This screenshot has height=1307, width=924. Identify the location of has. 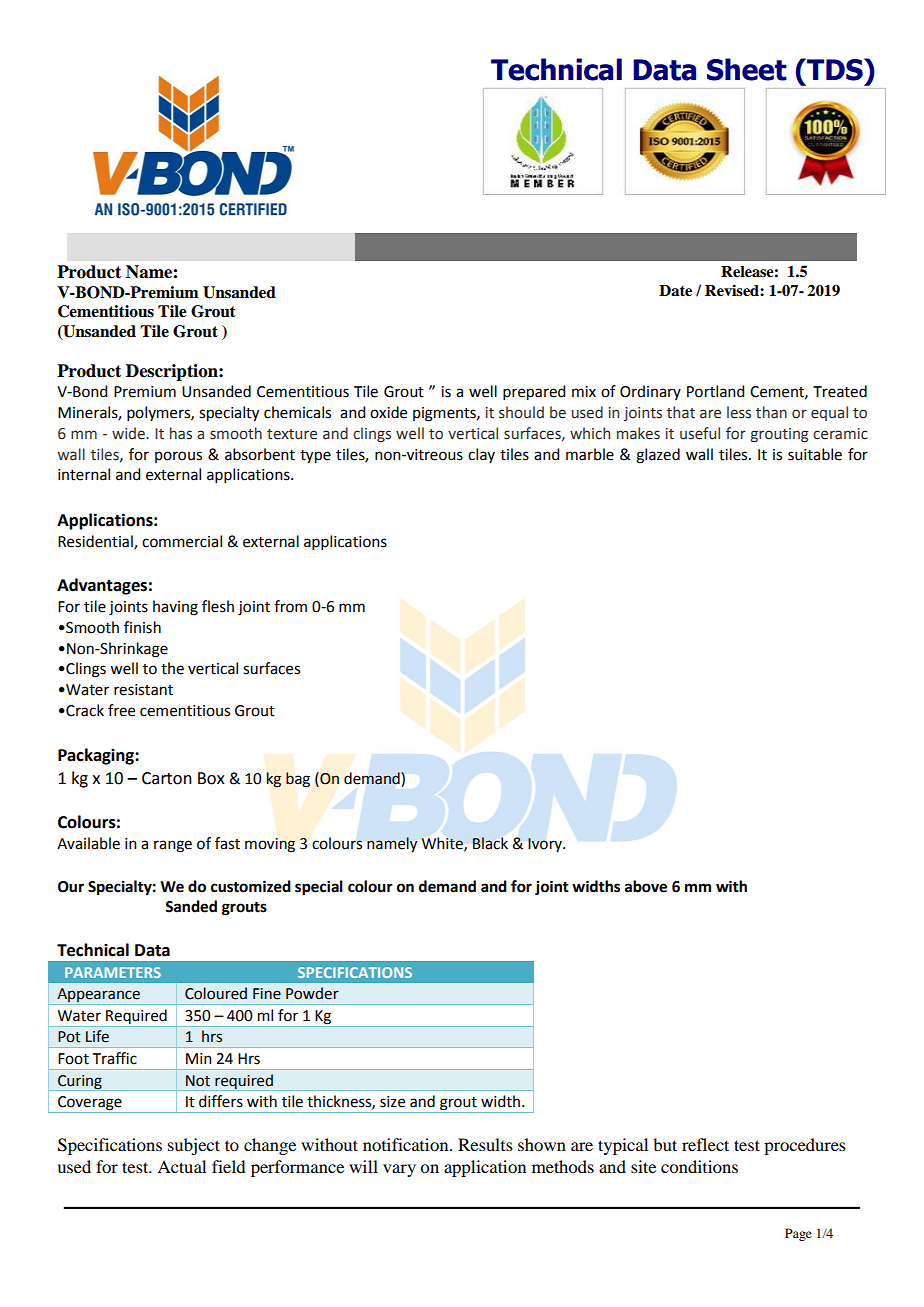
(181, 433).
